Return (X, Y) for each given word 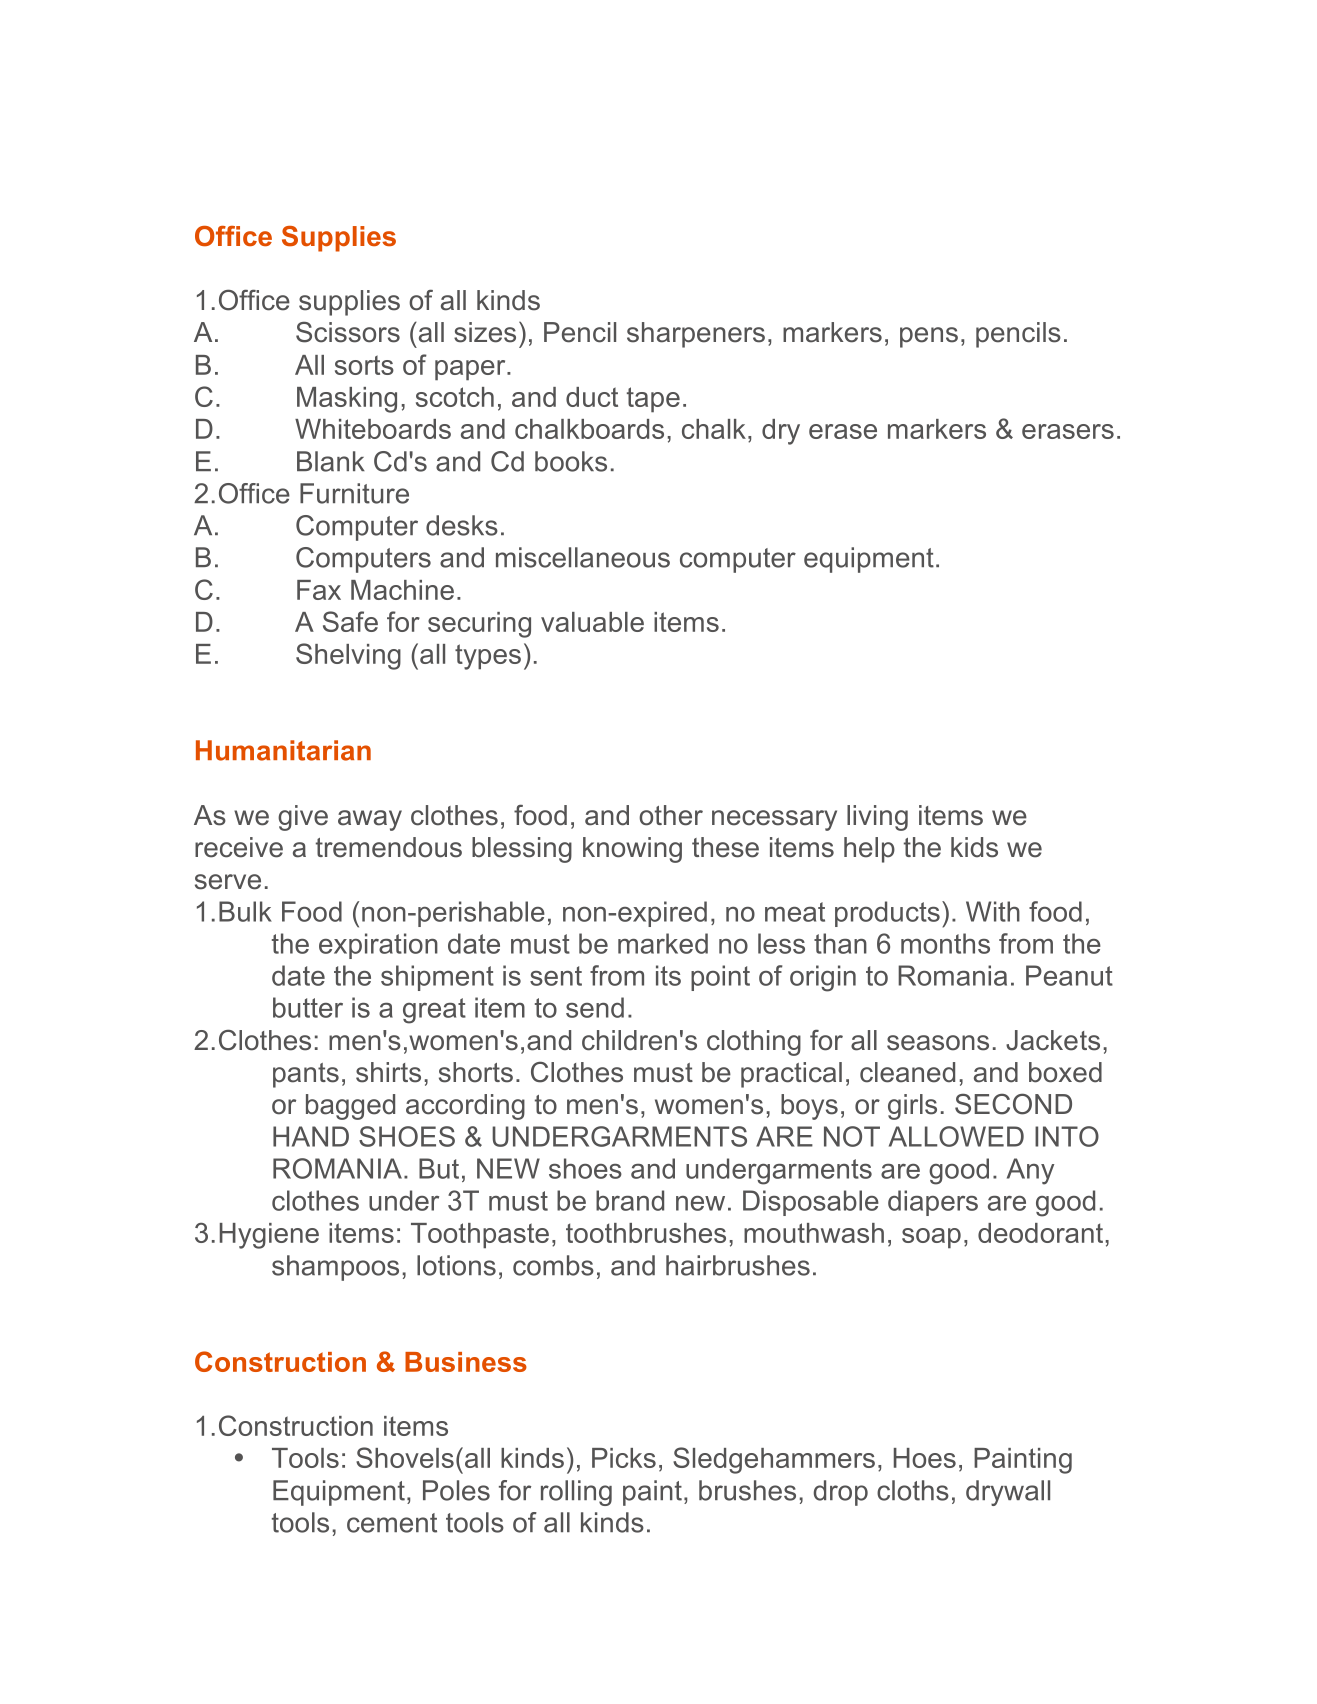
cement (392, 1523)
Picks (624, 1458)
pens (929, 337)
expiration (378, 946)
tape (653, 400)
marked (663, 943)
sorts (364, 365)
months (945, 943)
